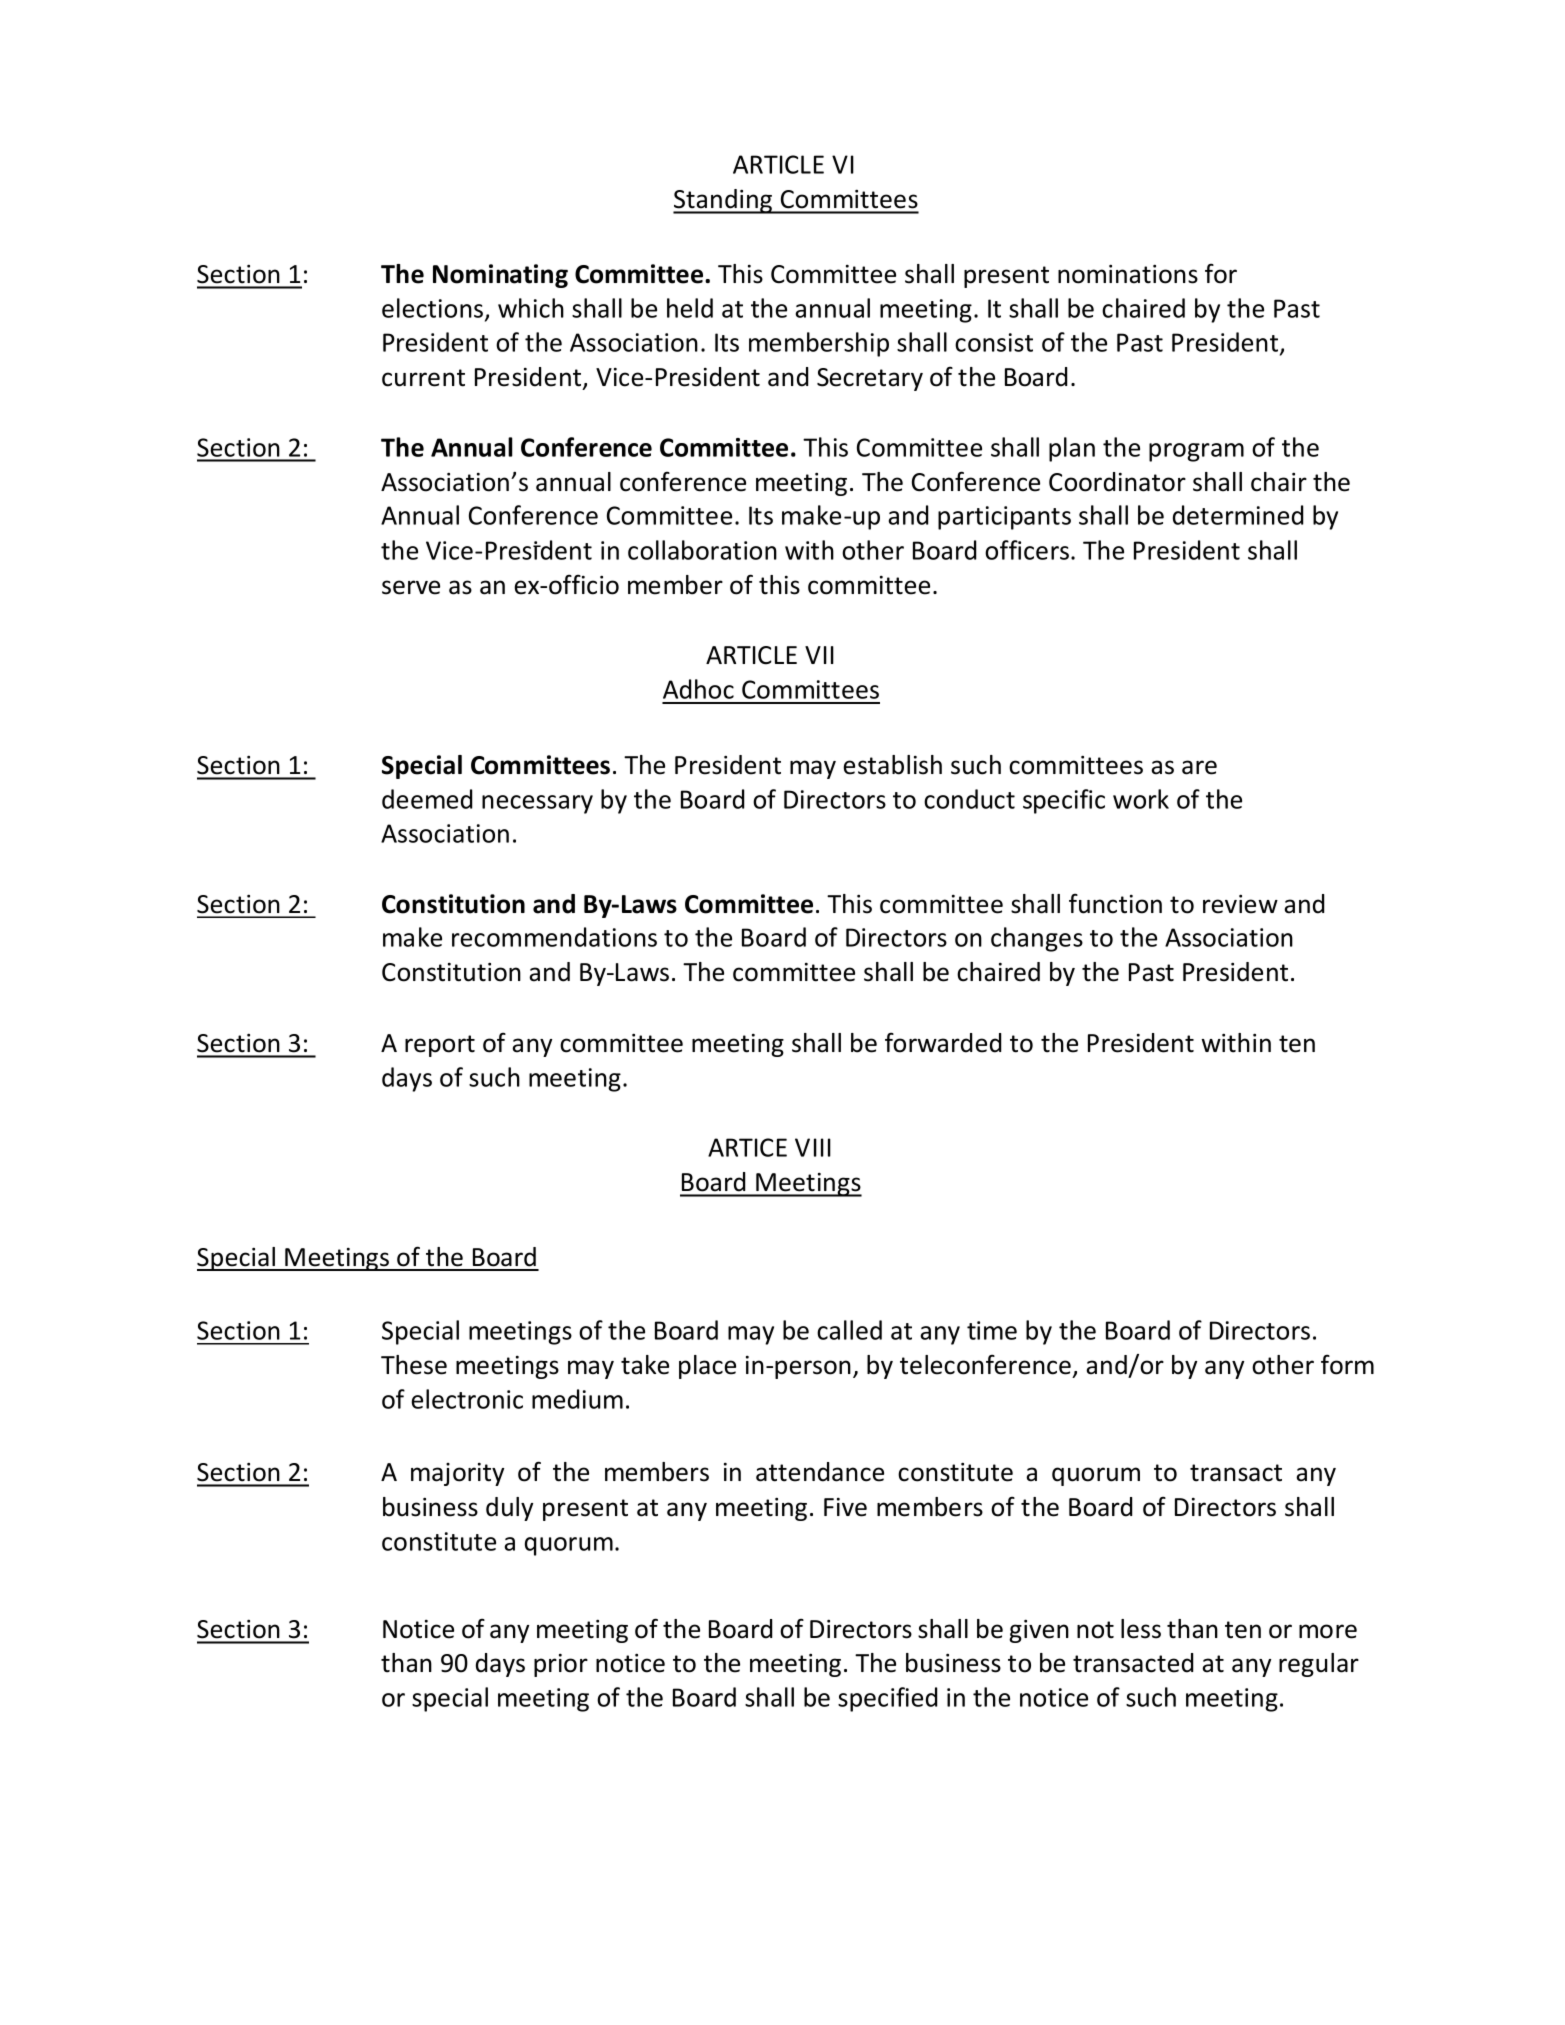  Describe the element at coordinates (554, 937) in the screenshot. I see `recommendations` at that location.
